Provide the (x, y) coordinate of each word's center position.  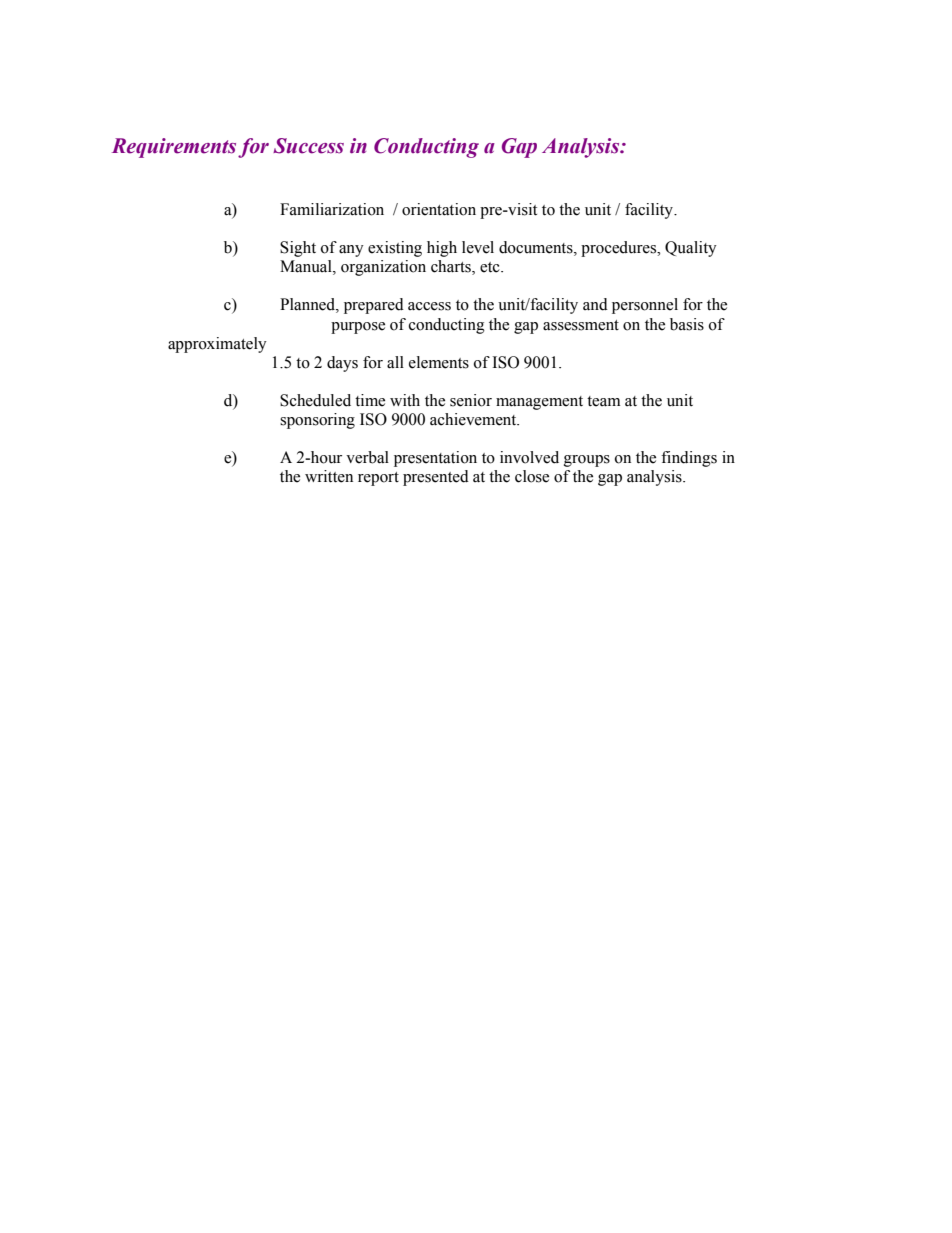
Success (308, 146)
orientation (439, 209)
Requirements (174, 148)
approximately (217, 345)
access (429, 306)
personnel (645, 306)
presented (436, 478)
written (329, 476)
